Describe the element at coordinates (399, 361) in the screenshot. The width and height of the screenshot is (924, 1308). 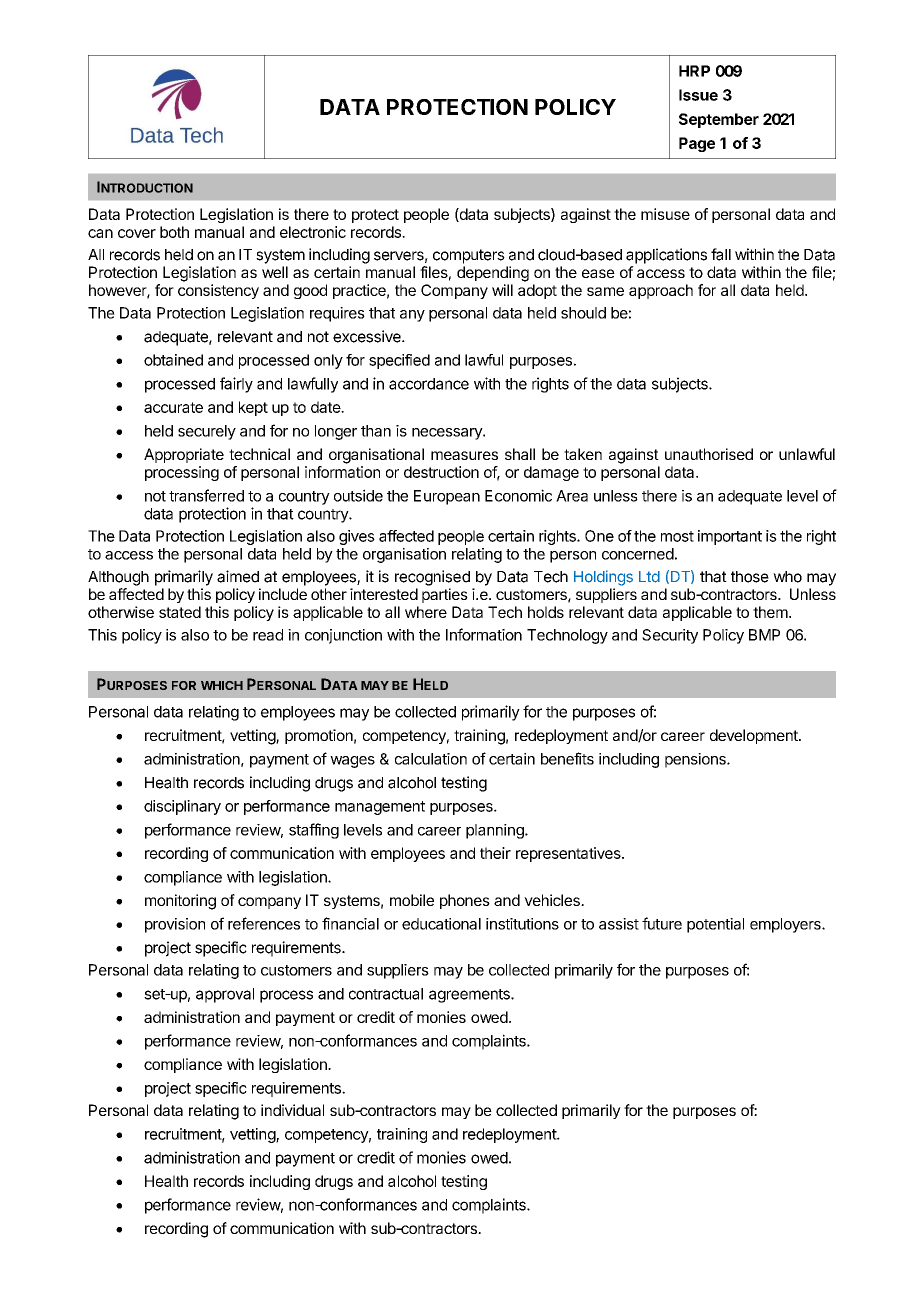
I see `specified` at that location.
